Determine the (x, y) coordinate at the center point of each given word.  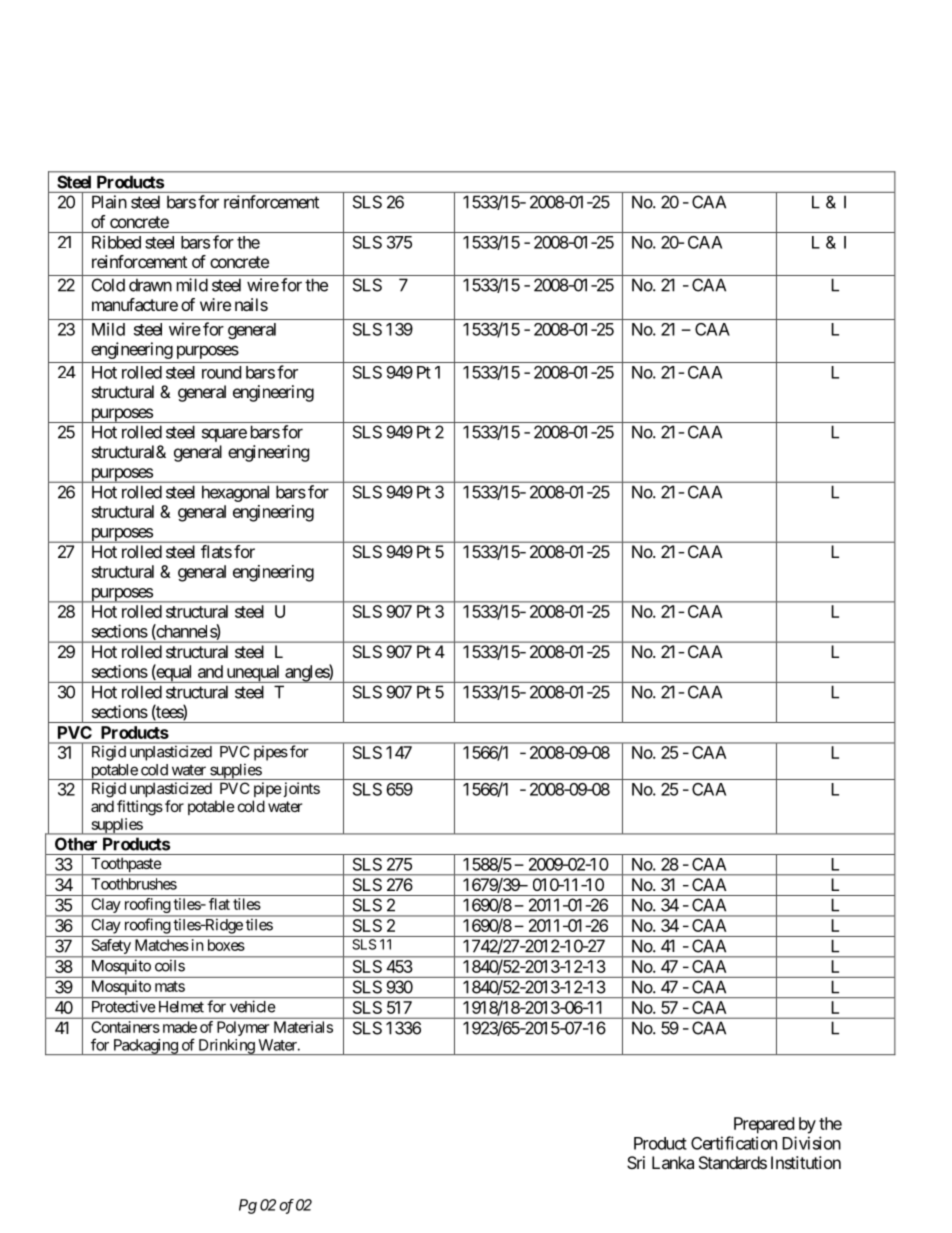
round (221, 372)
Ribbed (116, 242)
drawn (150, 285)
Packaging (145, 1047)
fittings (140, 808)
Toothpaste (125, 866)
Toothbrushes (134, 884)
